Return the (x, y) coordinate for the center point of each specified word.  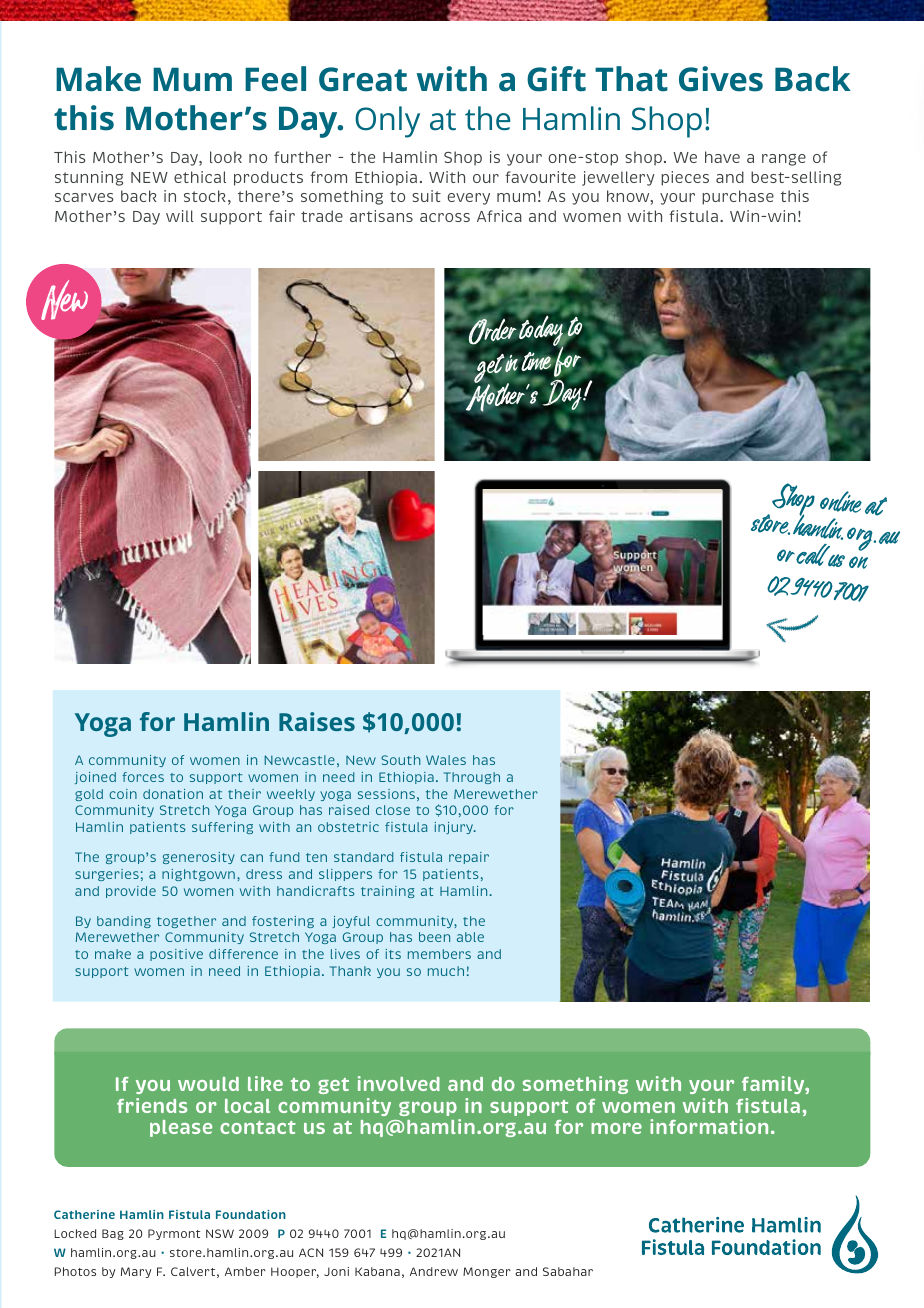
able (470, 937)
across (445, 217)
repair (469, 858)
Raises (317, 721)
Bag (113, 1234)
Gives (721, 79)
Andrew (434, 1271)
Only (387, 122)
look (226, 157)
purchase (738, 197)
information (709, 1126)
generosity (199, 858)
